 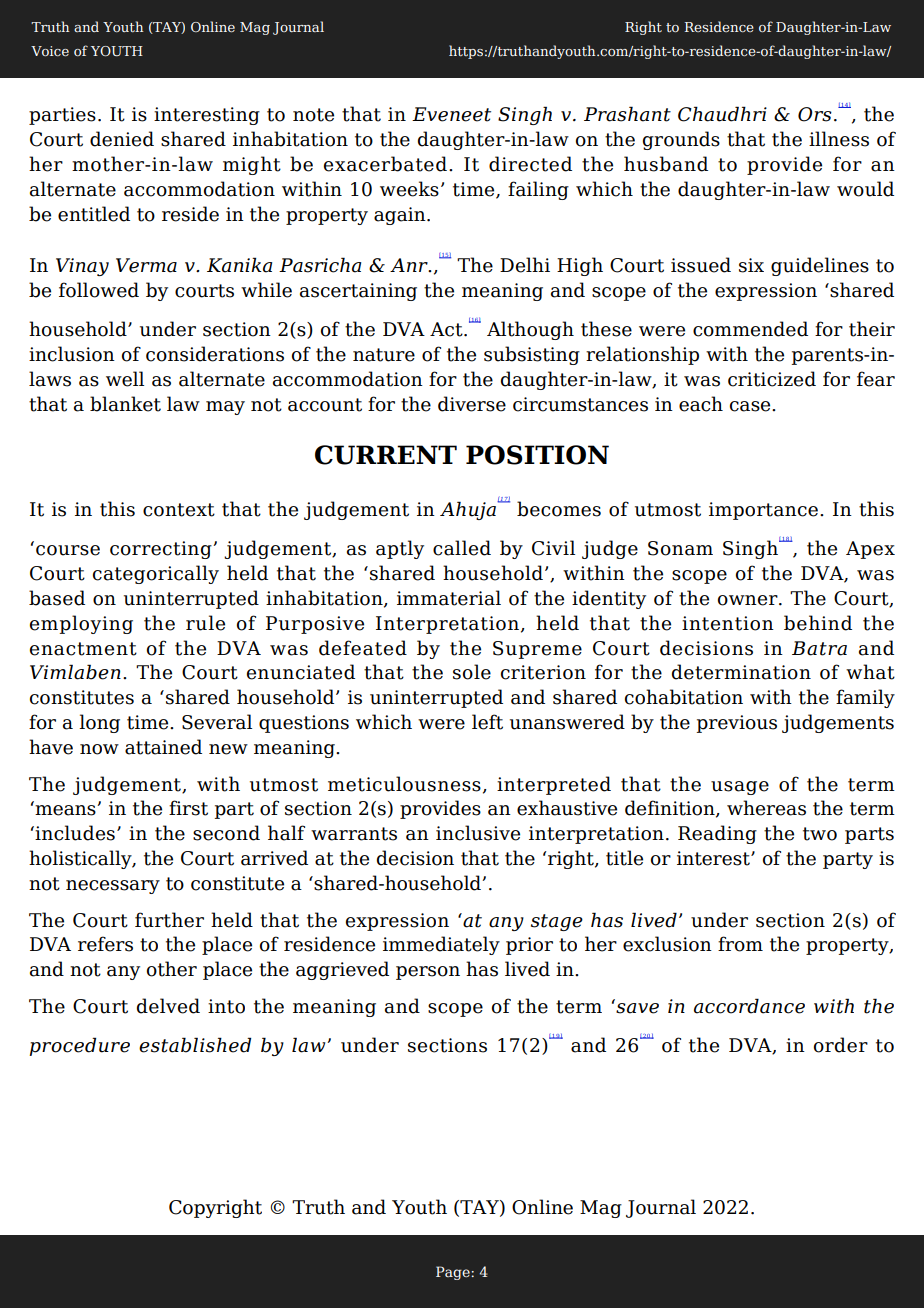 What do you see at coordinates (454, 1273) in the document?
I see `Page` at bounding box center [454, 1273].
